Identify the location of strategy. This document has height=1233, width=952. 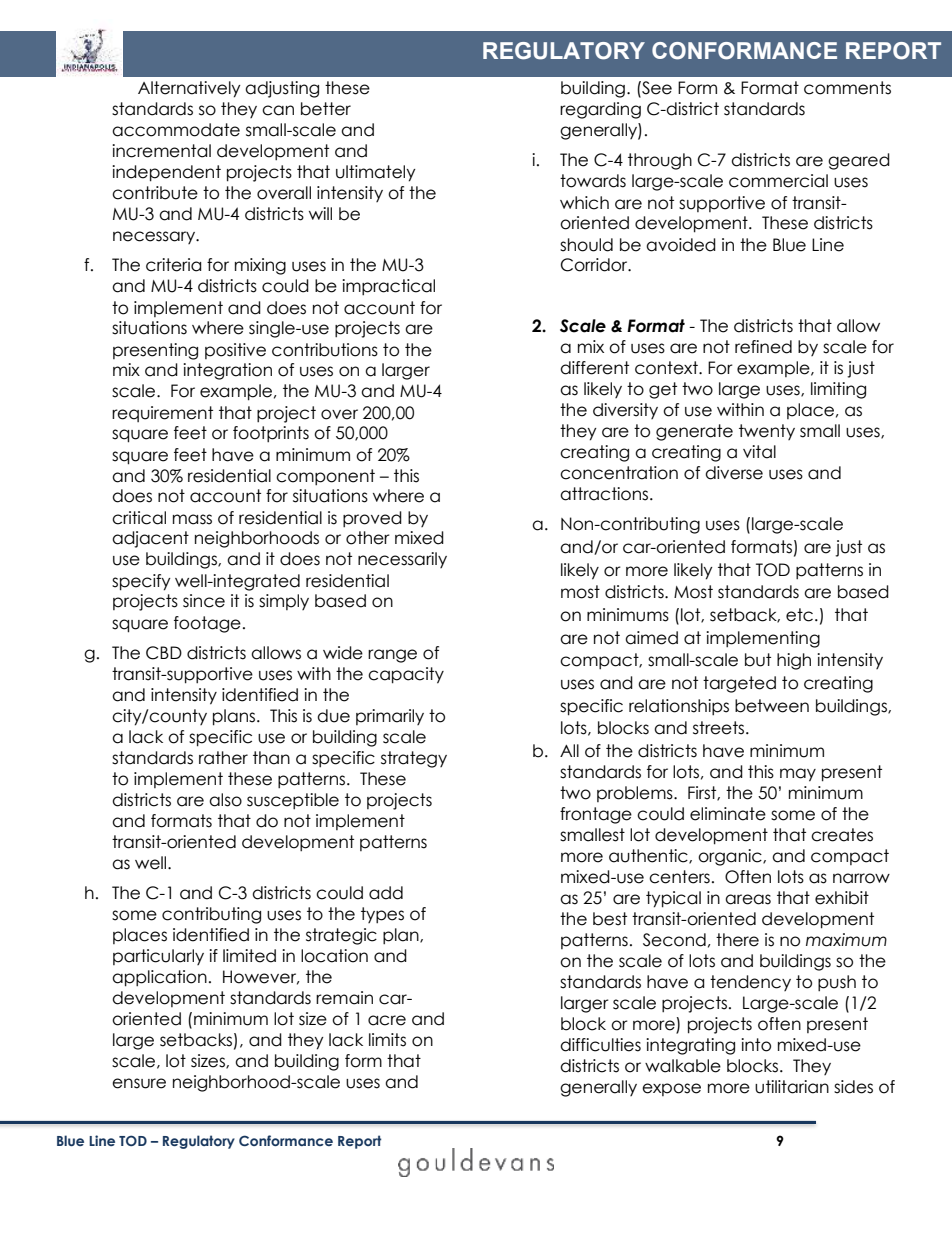
(414, 759).
